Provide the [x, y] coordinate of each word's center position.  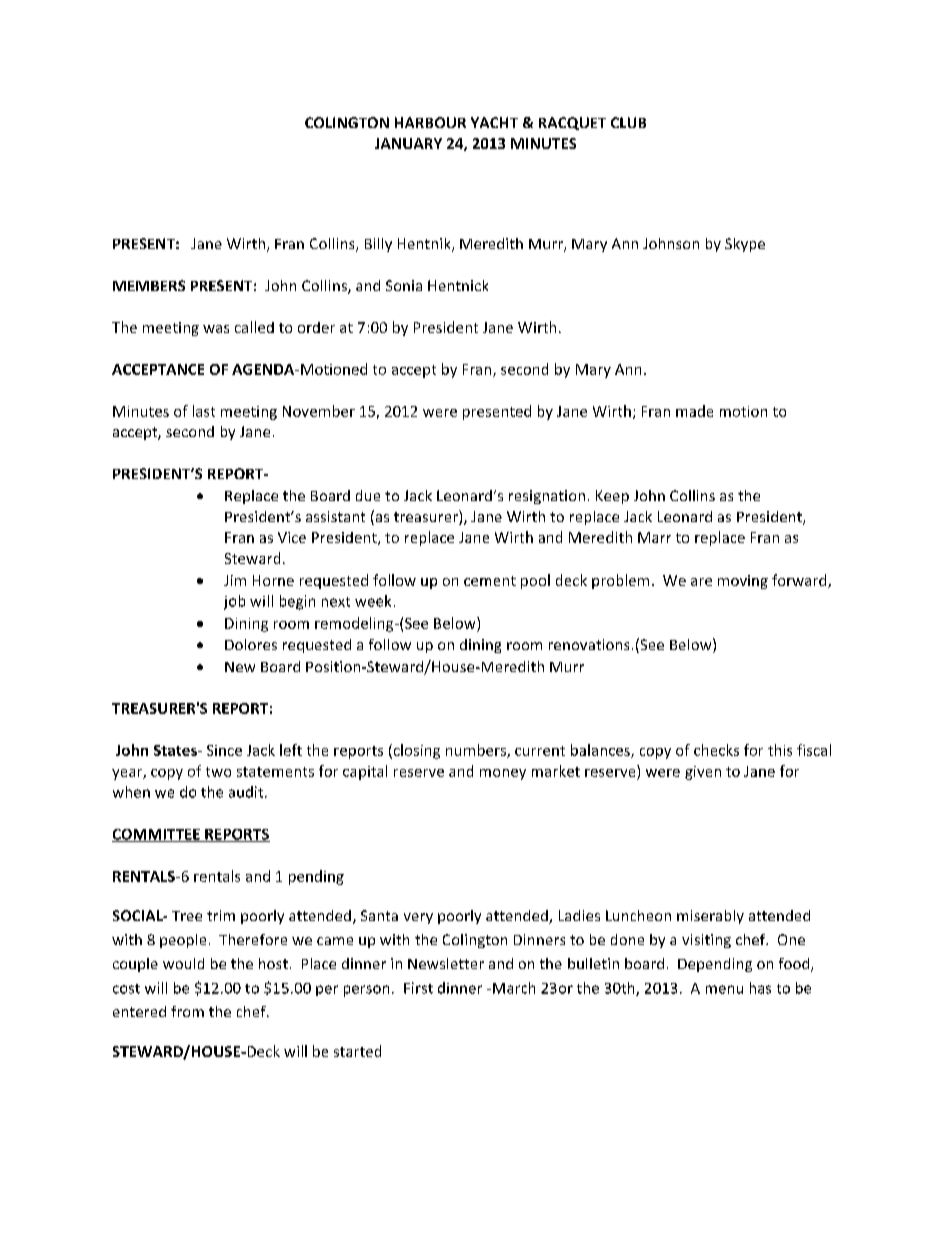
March [514, 988]
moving [743, 582]
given [703, 773]
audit [247, 792]
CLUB [628, 122]
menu [724, 989]
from [187, 1011]
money [503, 774]
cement [490, 581]
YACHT [494, 122]
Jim [235, 580]
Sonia [404, 285]
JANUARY [408, 143]
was [216, 329]
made [694, 411]
